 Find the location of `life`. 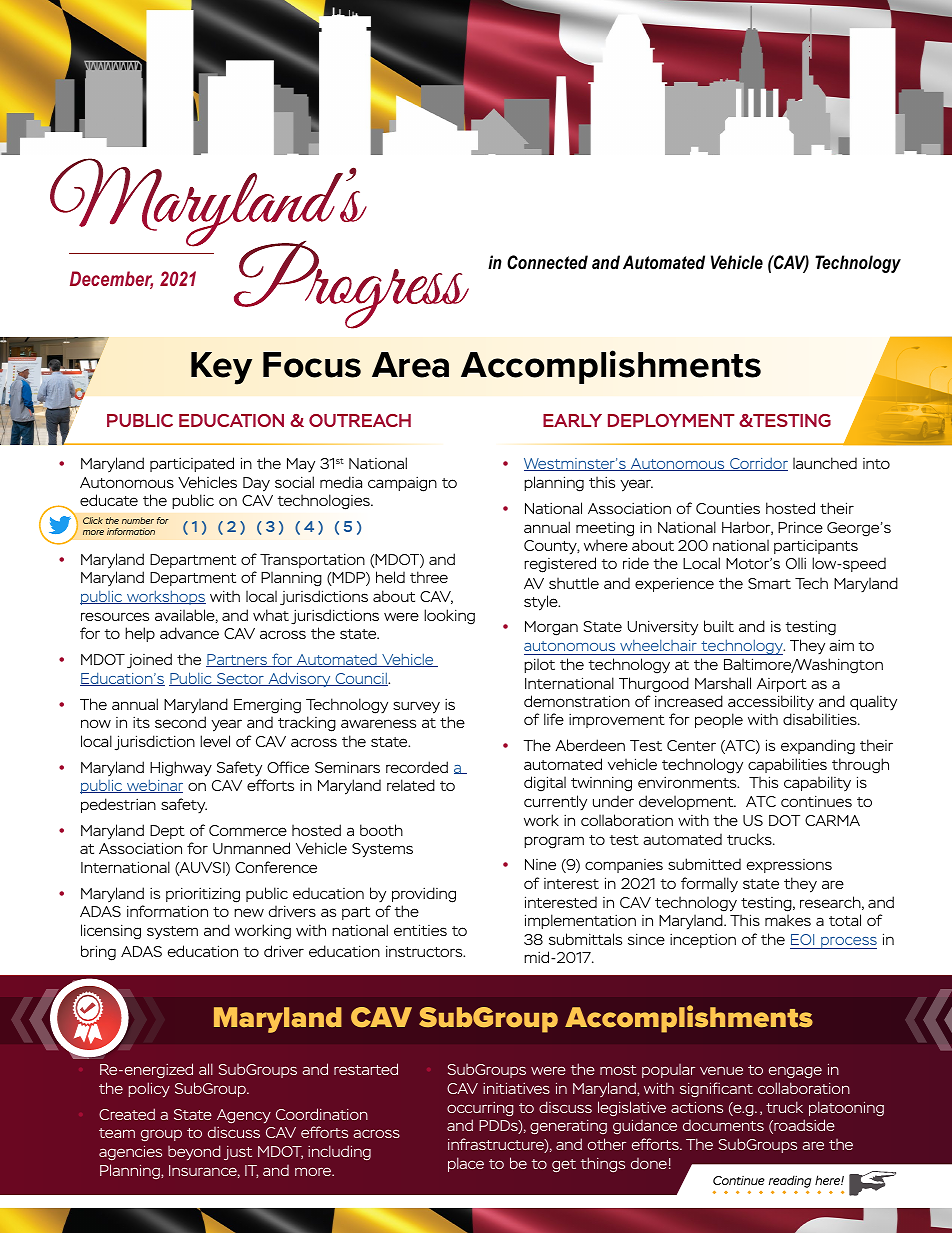

life is located at coordinates (554, 719).
